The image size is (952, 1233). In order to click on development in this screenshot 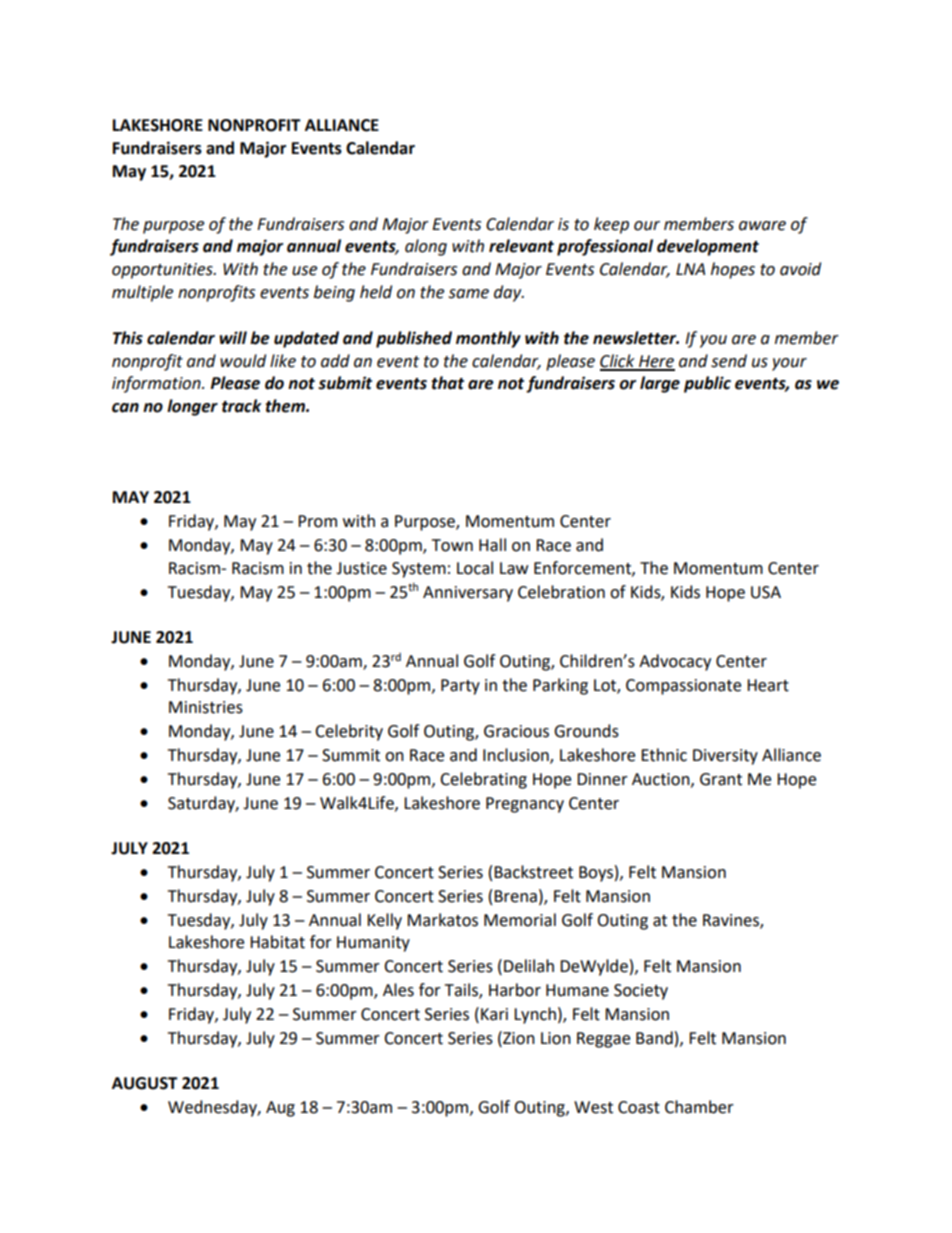, I will do `click(708, 247)`.
